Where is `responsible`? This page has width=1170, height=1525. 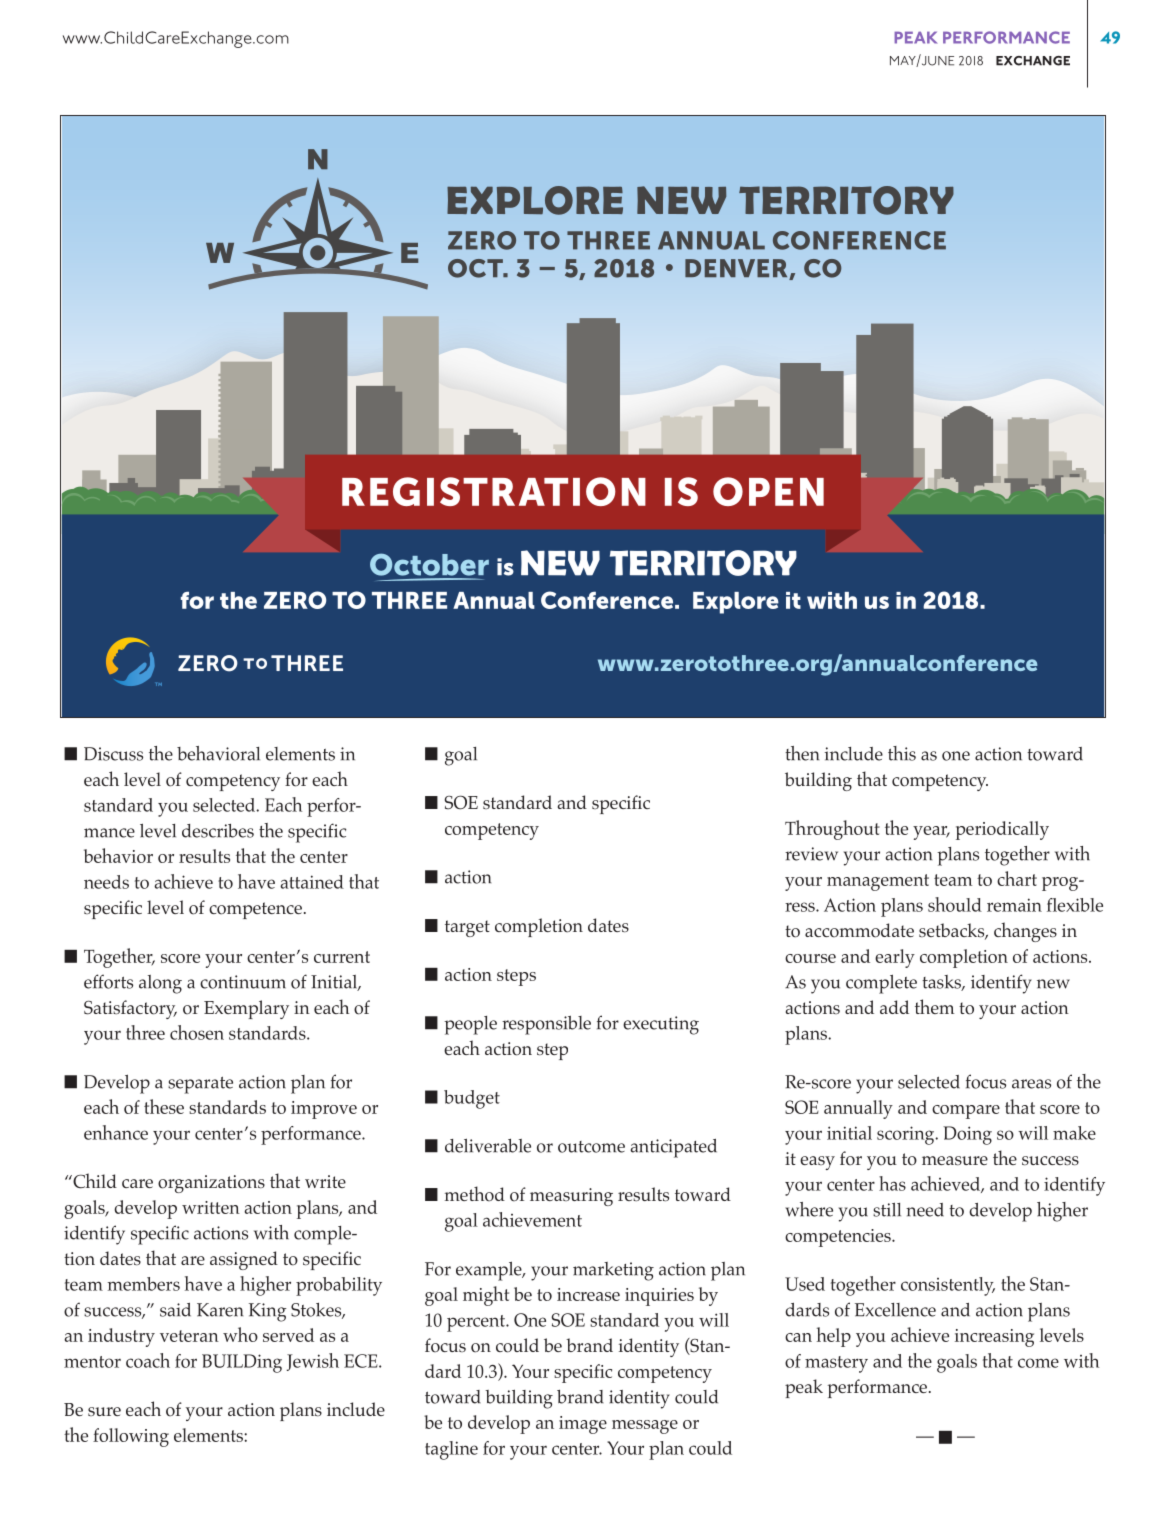 responsible is located at coordinates (546, 1025).
